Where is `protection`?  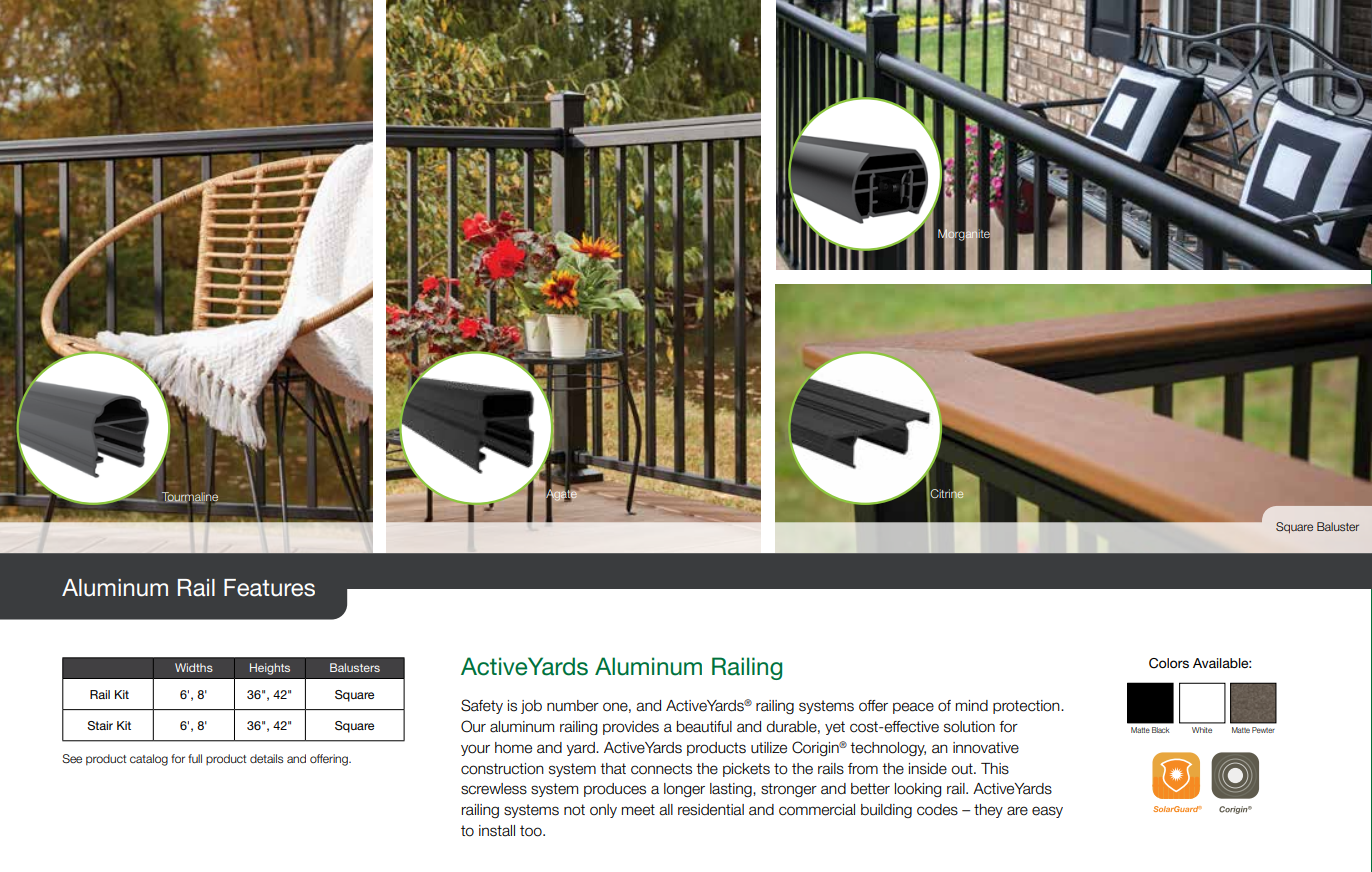 protection is located at coordinates (1027, 707).
